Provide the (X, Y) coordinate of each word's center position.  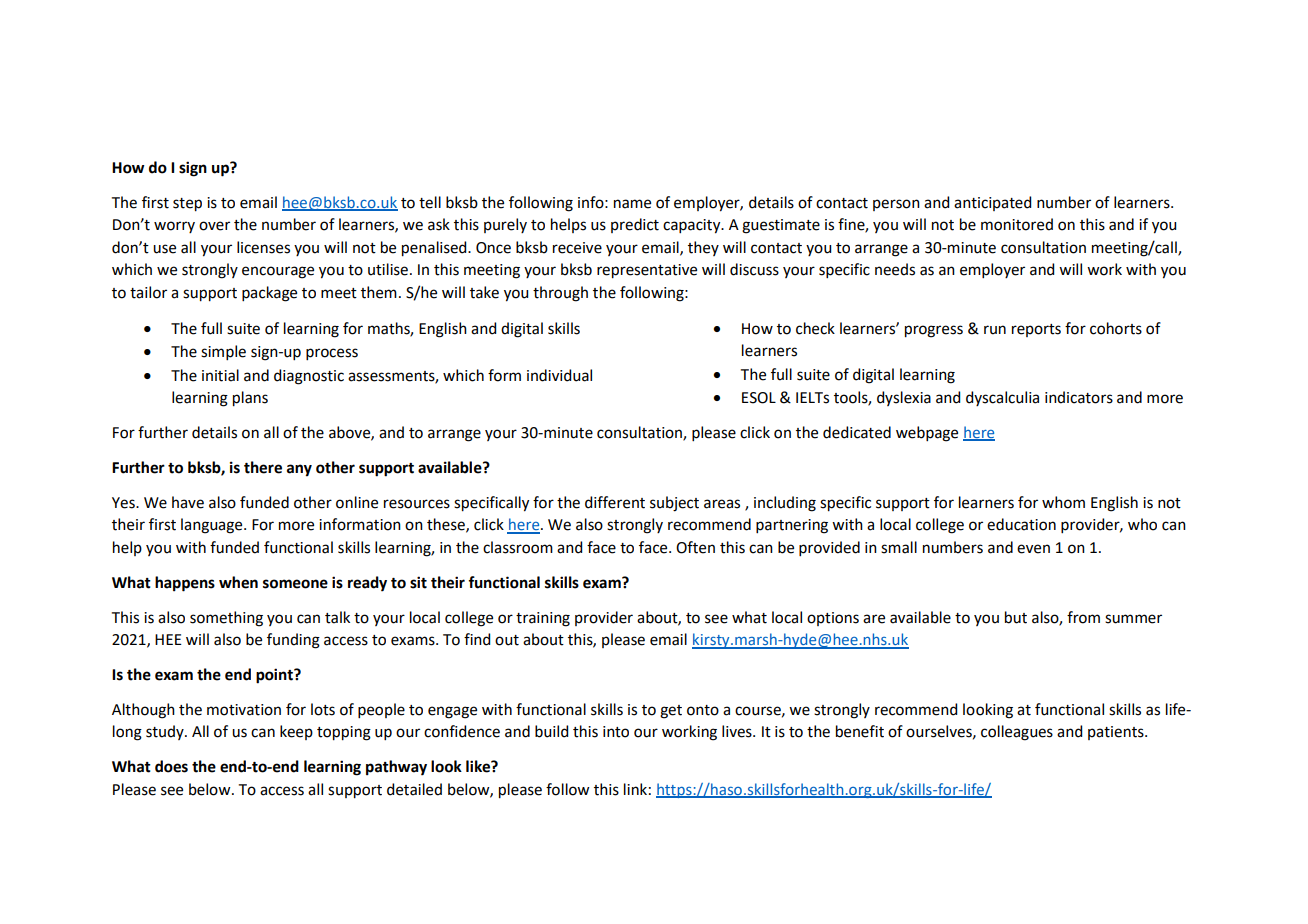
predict (635, 225)
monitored (1017, 224)
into (616, 732)
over (214, 226)
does (171, 766)
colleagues (1017, 733)
